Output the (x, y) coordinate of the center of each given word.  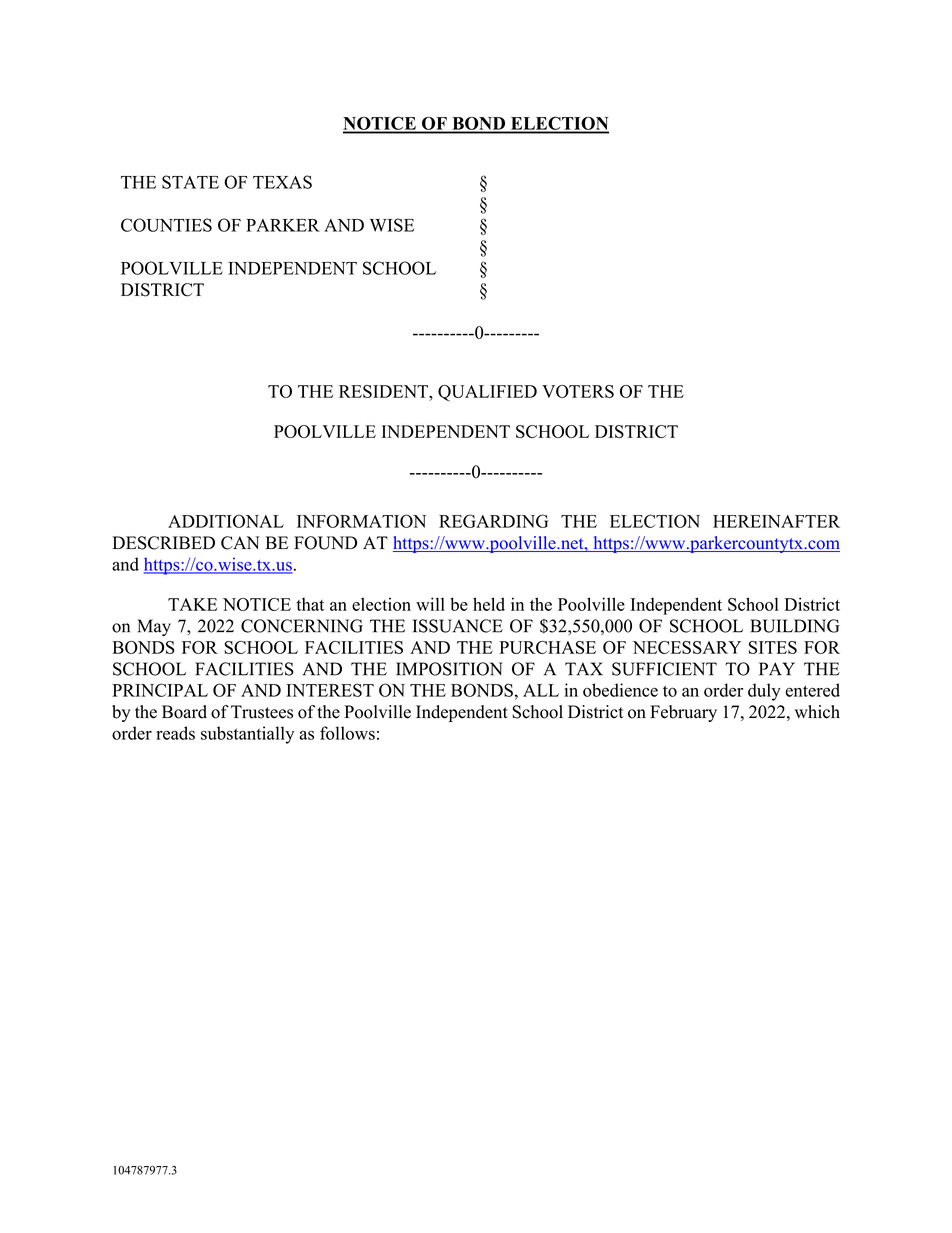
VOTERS (578, 391)
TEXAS (282, 182)
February (683, 713)
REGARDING (493, 521)
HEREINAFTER (776, 521)
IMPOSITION (449, 669)
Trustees (262, 712)
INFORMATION (361, 521)
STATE (190, 182)
